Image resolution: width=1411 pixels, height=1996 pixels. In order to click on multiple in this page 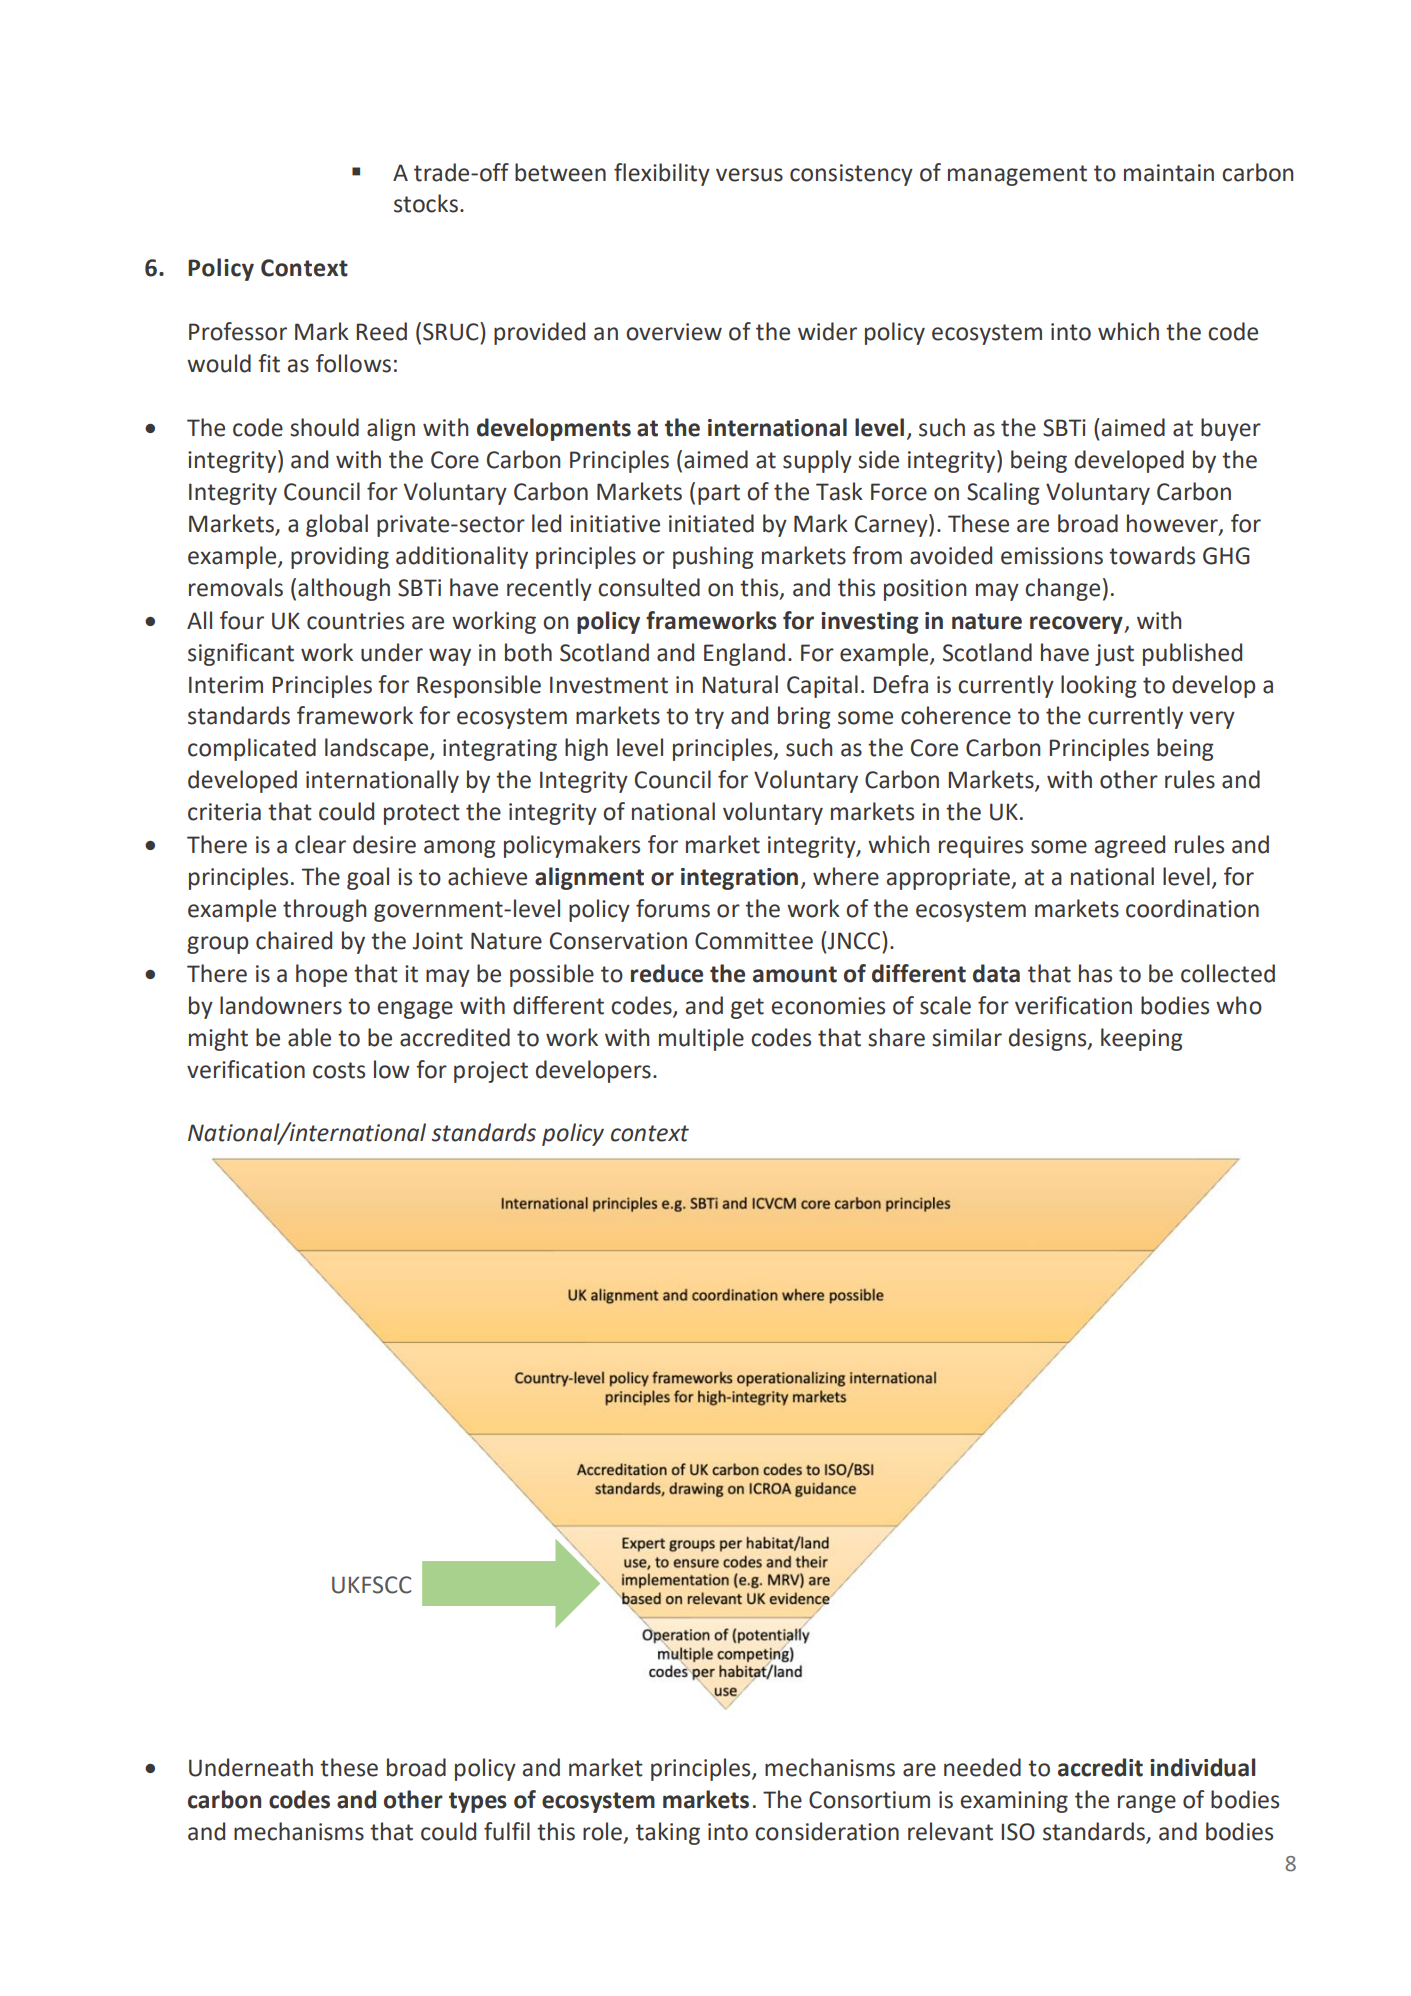, I will do `click(701, 1039)`.
